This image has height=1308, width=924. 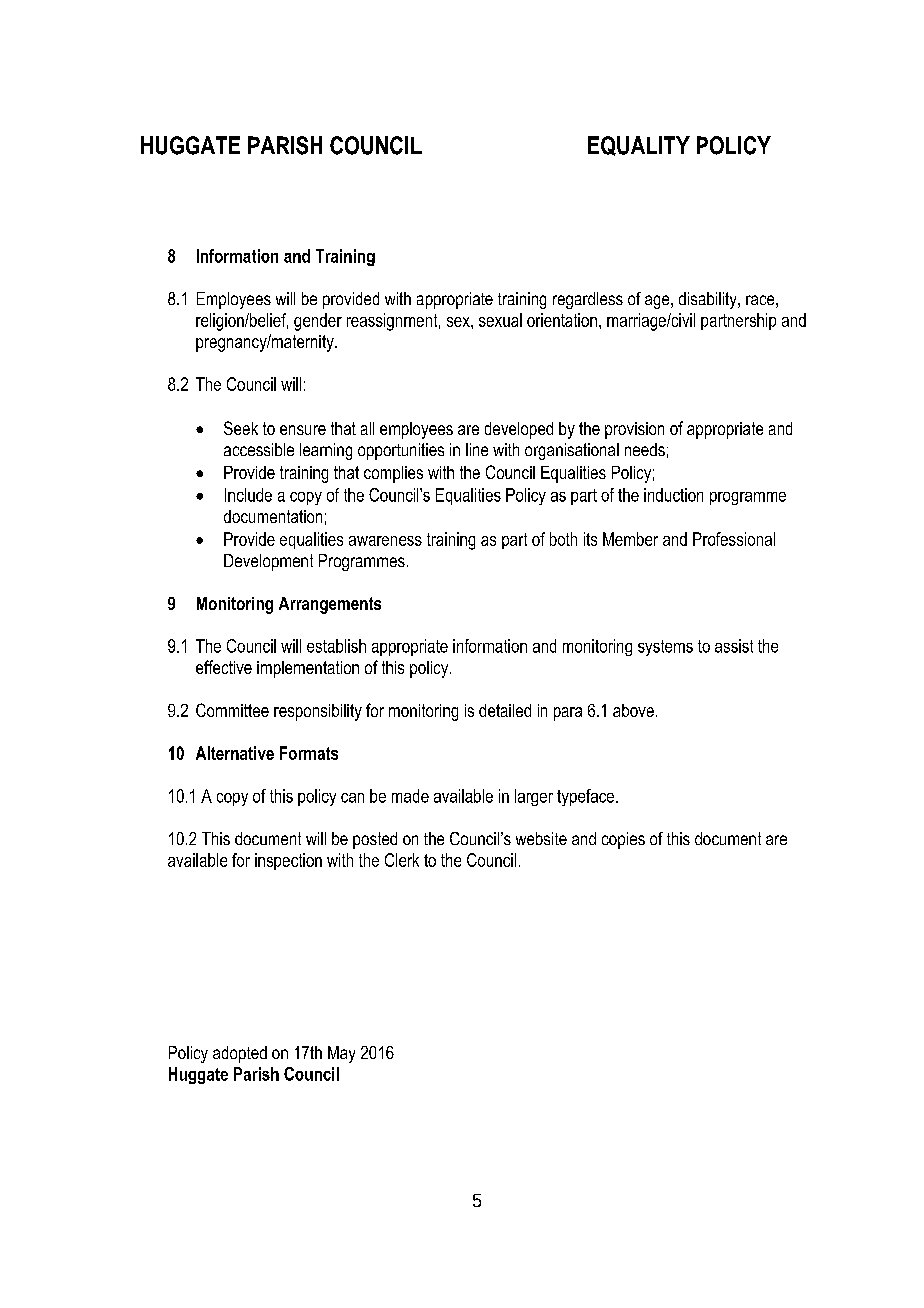 What do you see at coordinates (505, 710) in the image?
I see `detailed` at bounding box center [505, 710].
